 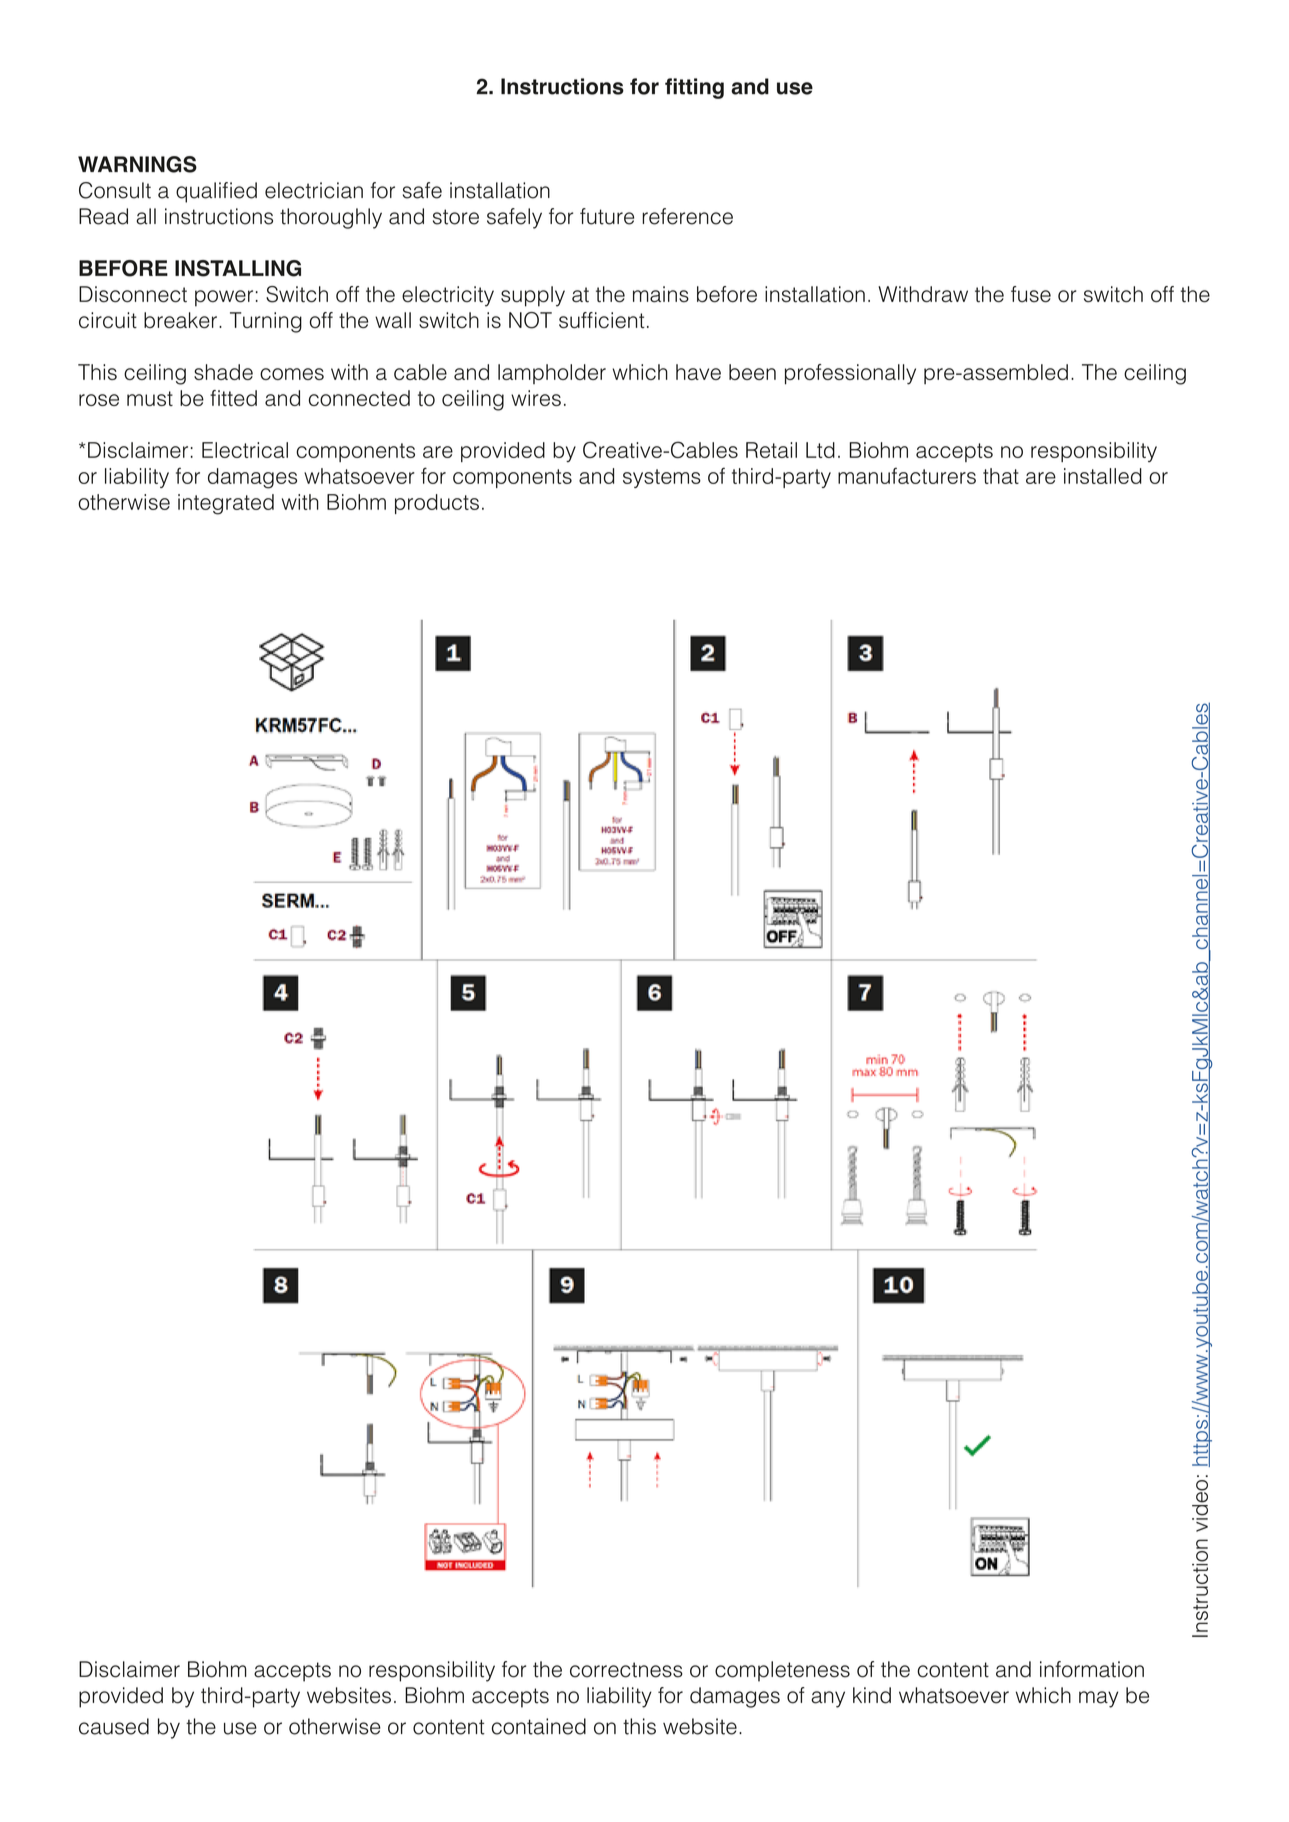 What do you see at coordinates (1092, 1669) in the screenshot?
I see `information` at bounding box center [1092, 1669].
